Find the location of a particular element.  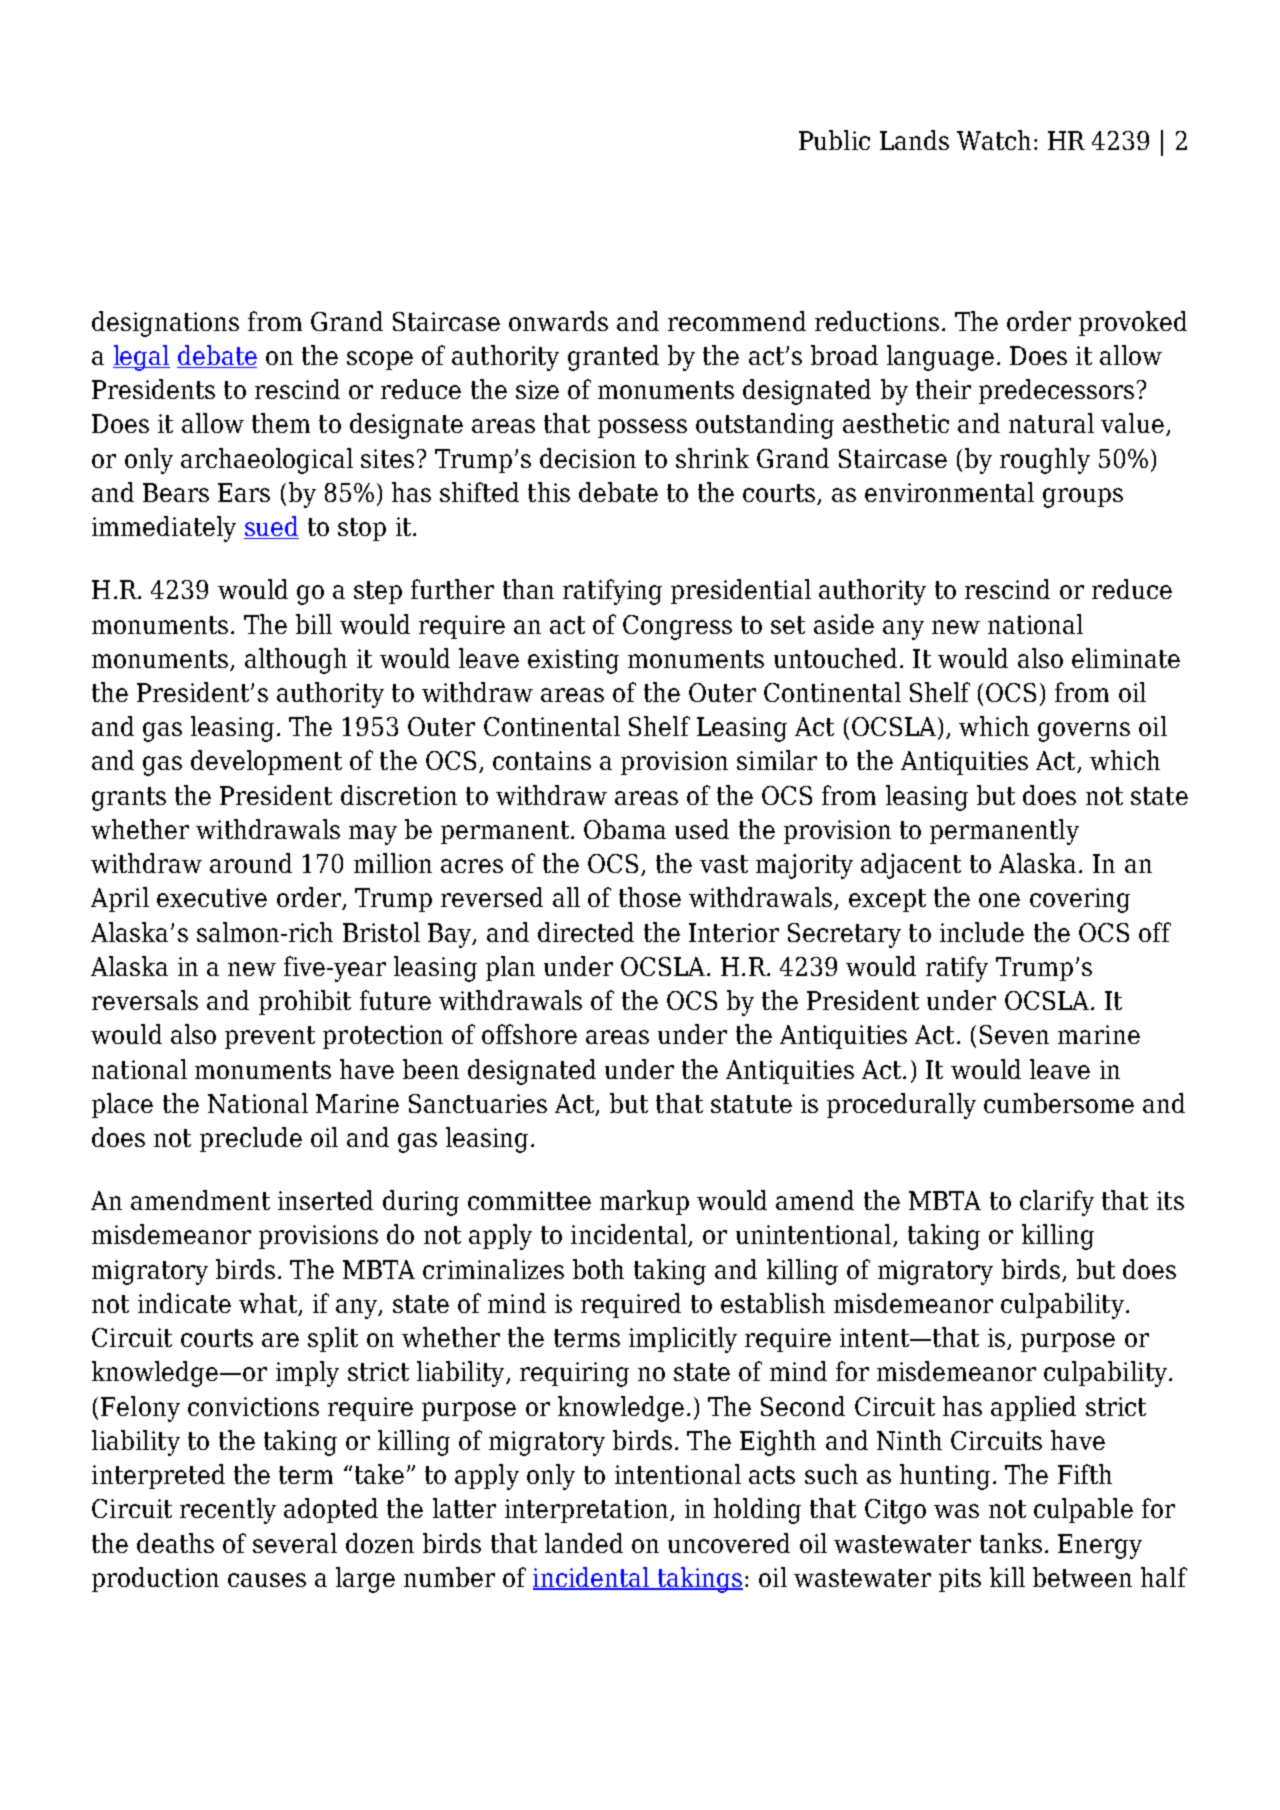

recently is located at coordinates (228, 1511).
